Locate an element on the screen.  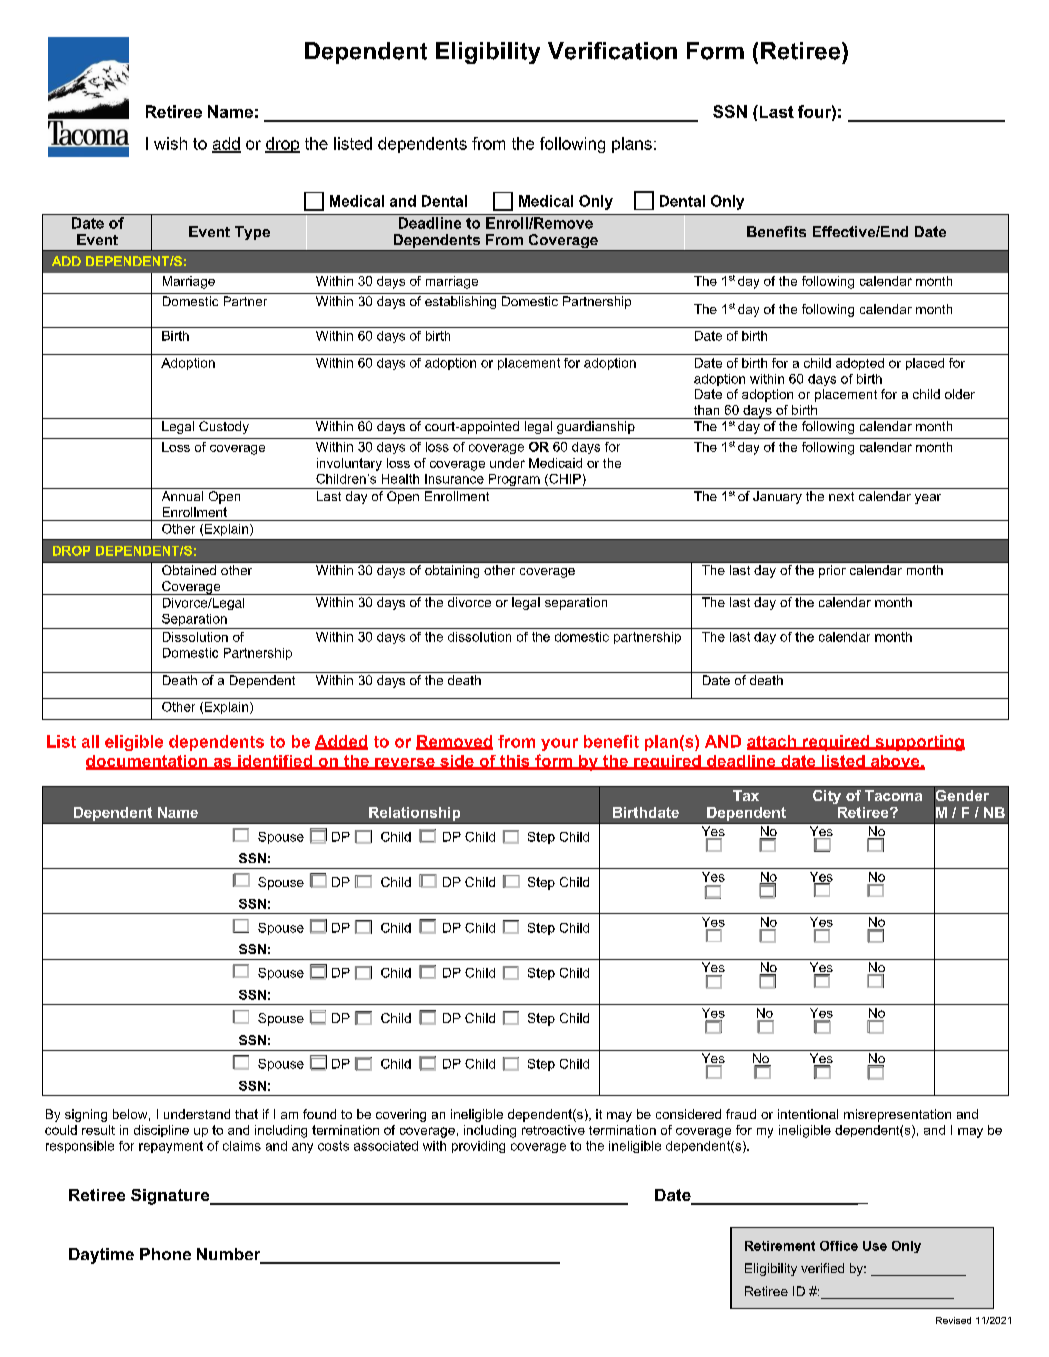
your is located at coordinates (559, 744).
